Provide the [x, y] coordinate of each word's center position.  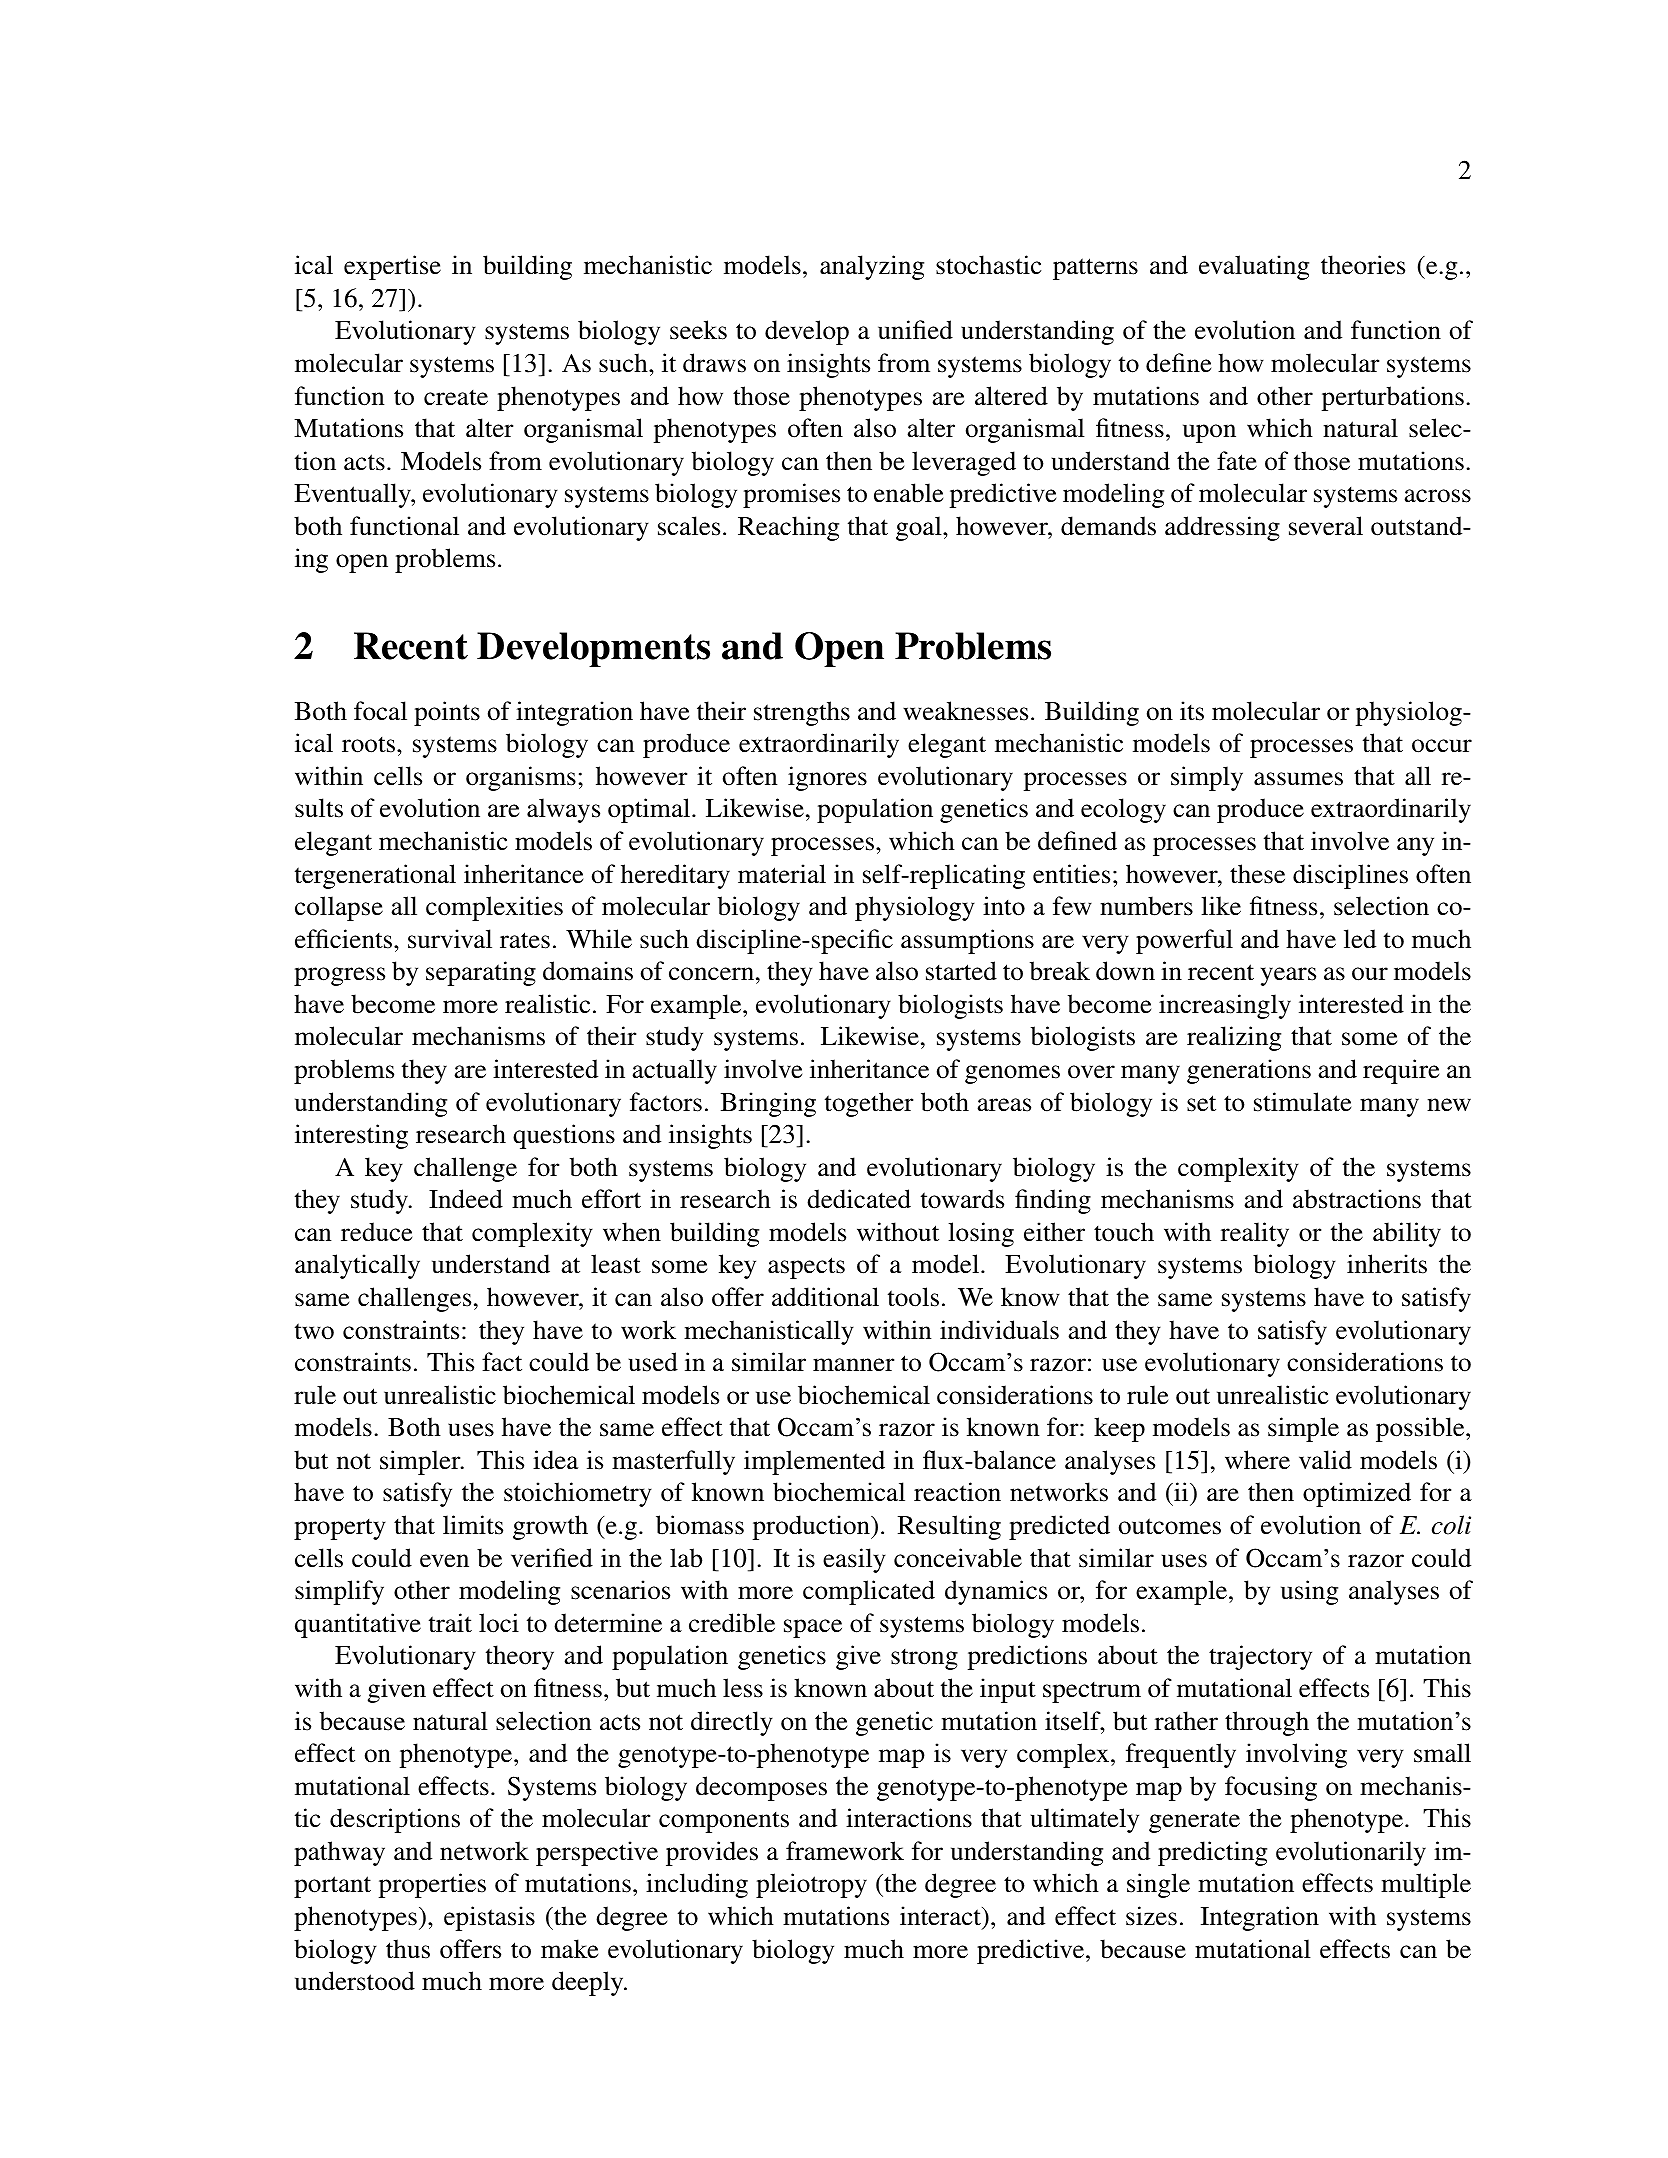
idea [555, 1460]
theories [1363, 265]
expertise [392, 267]
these [1257, 874]
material [782, 874]
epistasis [489, 1918]
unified [915, 330]
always [563, 810]
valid [1325, 1459]
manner [853, 1365]
